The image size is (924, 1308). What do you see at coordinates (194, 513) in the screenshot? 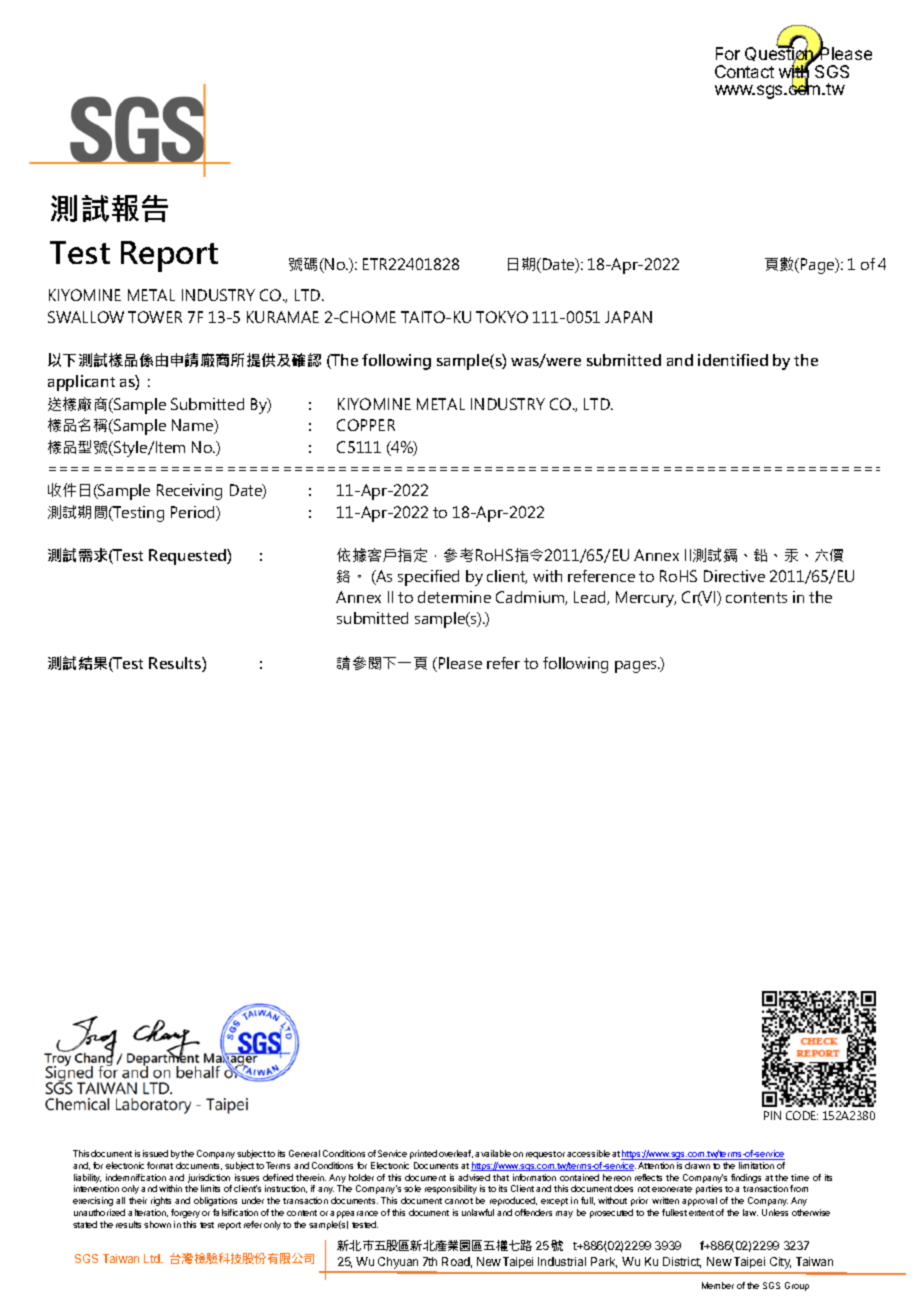
I see `Period` at bounding box center [194, 513].
